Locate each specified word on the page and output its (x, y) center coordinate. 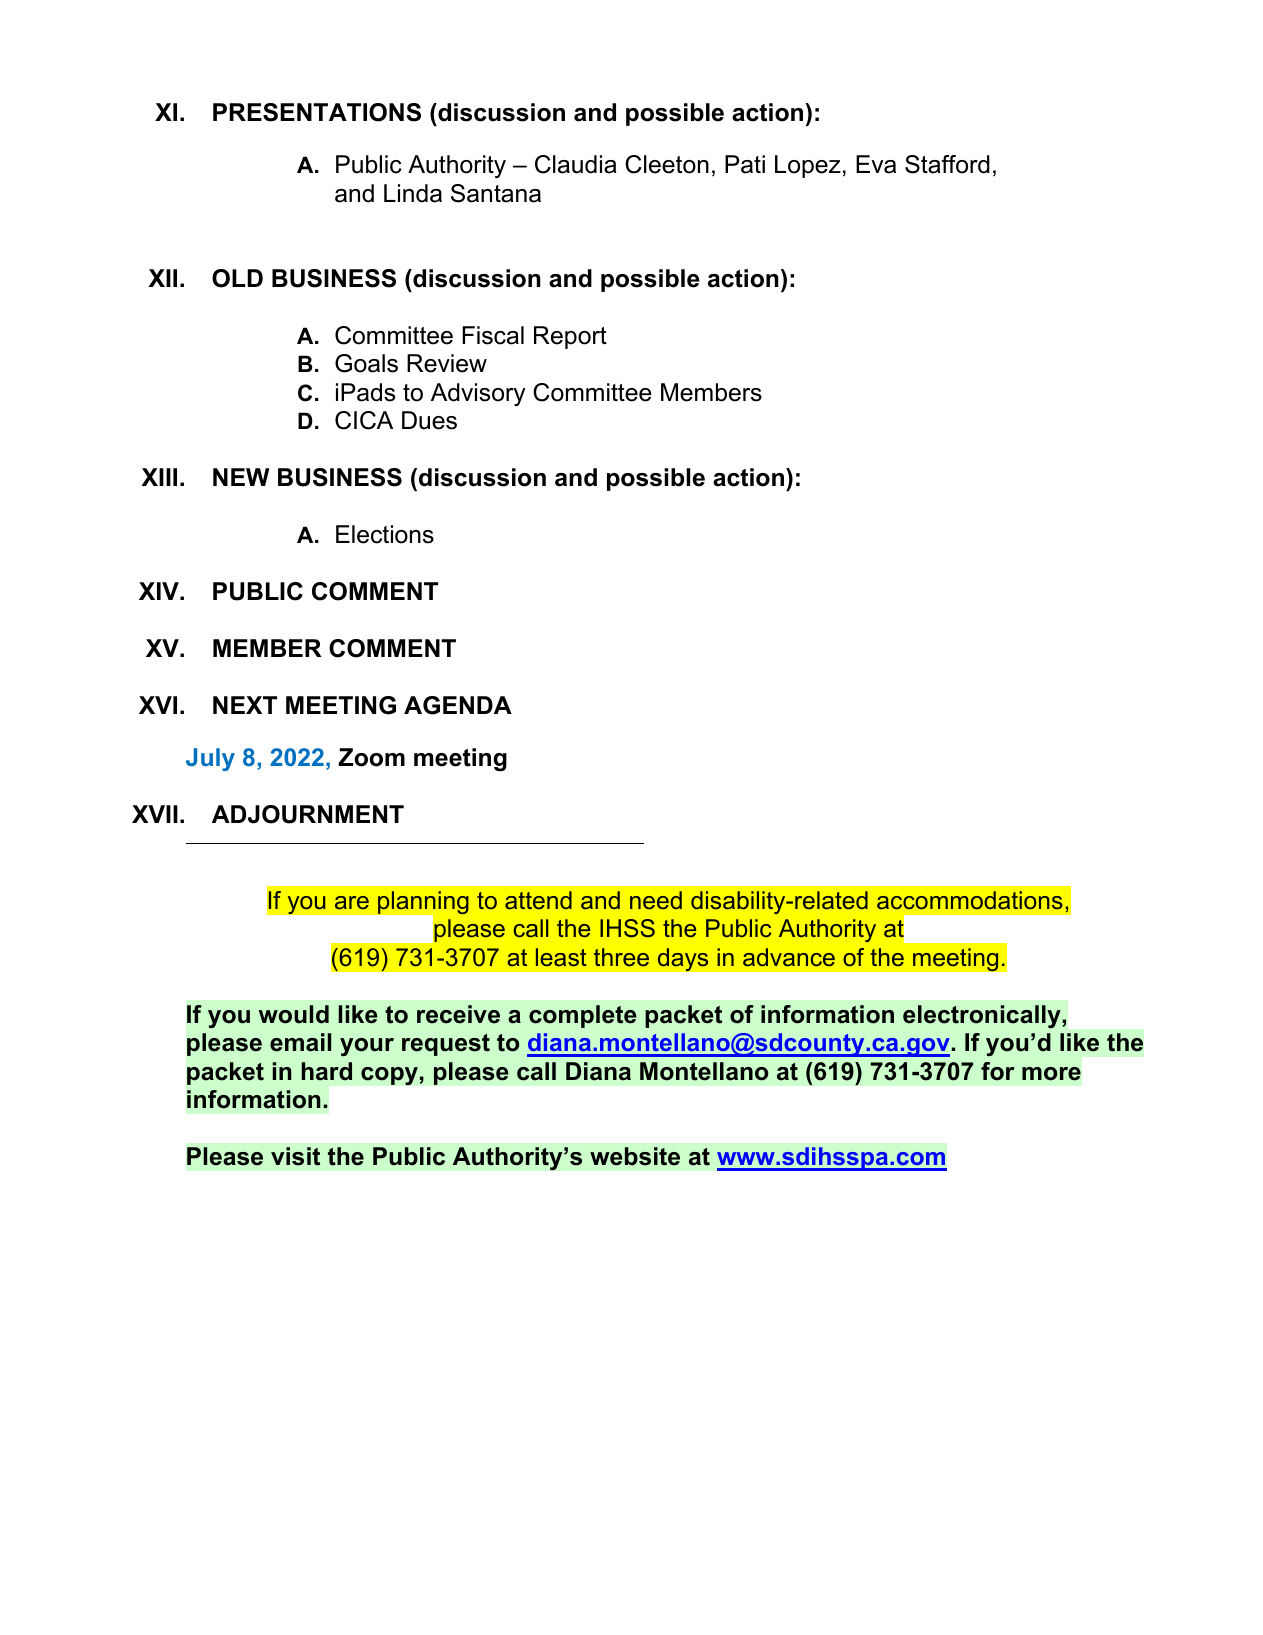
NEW (241, 477)
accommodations (970, 900)
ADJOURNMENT (308, 814)
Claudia (576, 164)
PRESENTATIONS (317, 112)
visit (295, 1156)
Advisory (478, 394)
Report (570, 337)
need (656, 900)
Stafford (947, 164)
